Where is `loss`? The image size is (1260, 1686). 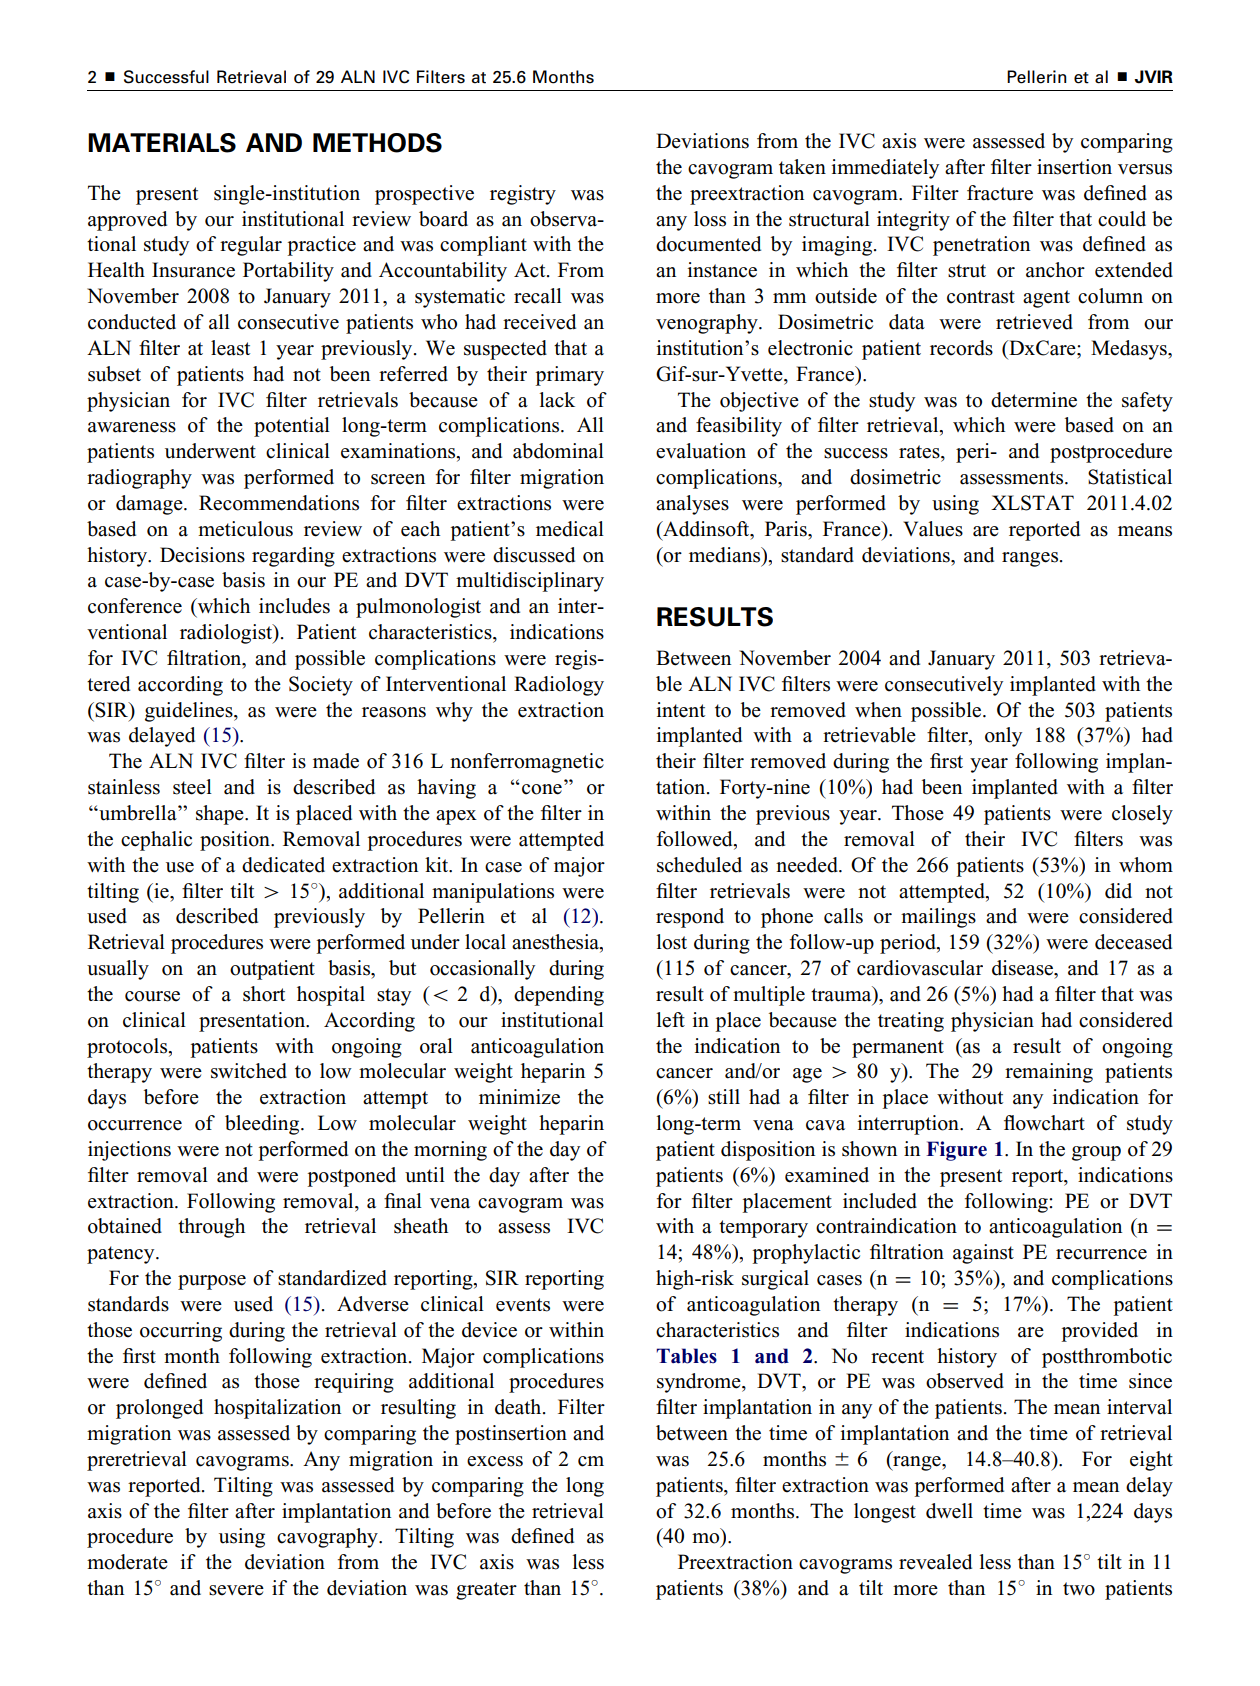
loss is located at coordinates (710, 219).
